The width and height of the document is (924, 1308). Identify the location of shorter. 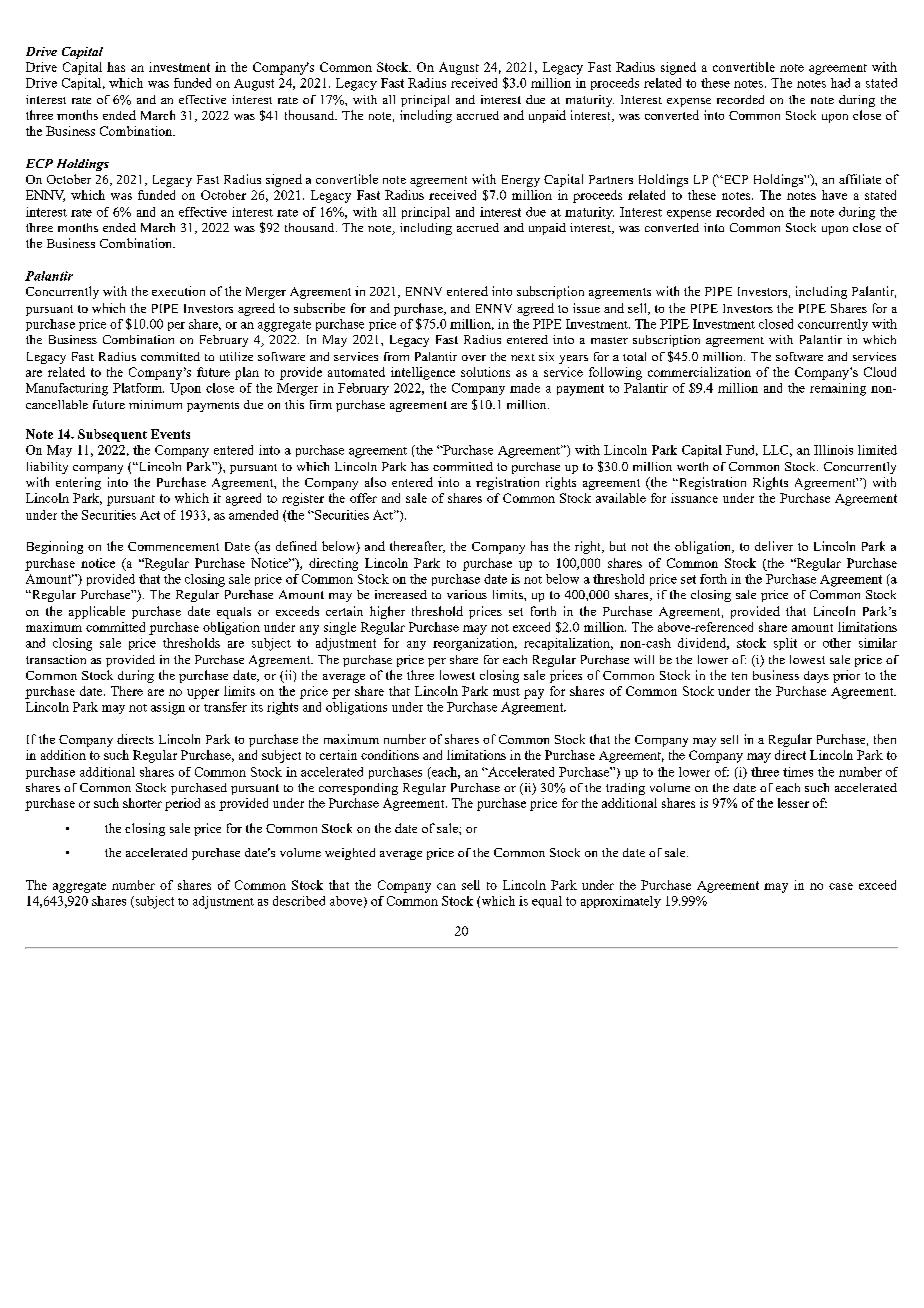
(142, 803).
